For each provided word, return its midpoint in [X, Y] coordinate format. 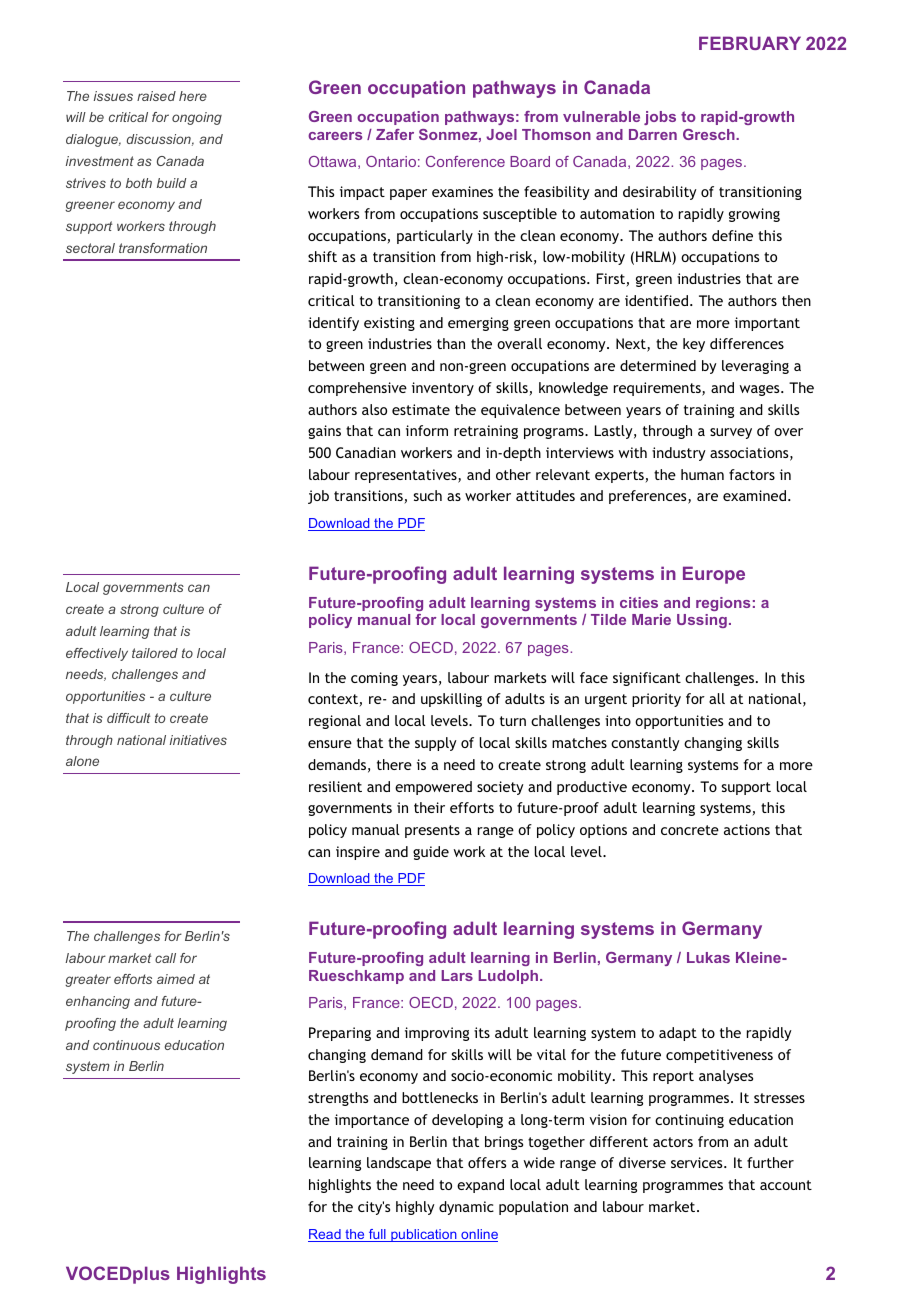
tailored [155, 653]
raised [156, 96]
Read [325, 1235]
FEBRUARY [750, 43]
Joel [501, 134]
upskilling [451, 700]
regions [723, 604]
